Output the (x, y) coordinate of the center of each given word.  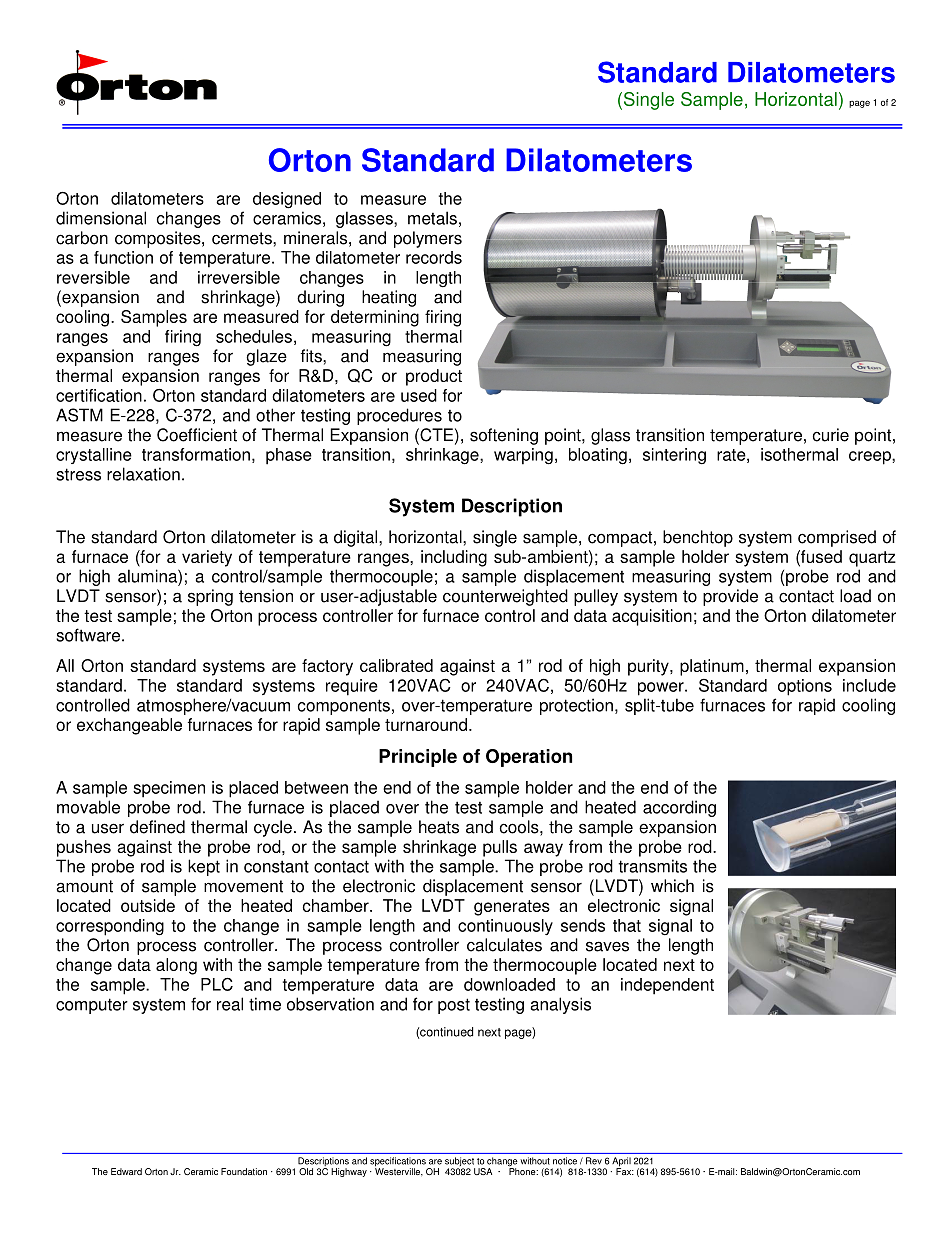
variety (207, 558)
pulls (500, 848)
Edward (126, 1171)
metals (432, 218)
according (679, 808)
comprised (837, 538)
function (123, 257)
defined (157, 827)
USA (483, 1171)
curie (831, 435)
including (454, 558)
